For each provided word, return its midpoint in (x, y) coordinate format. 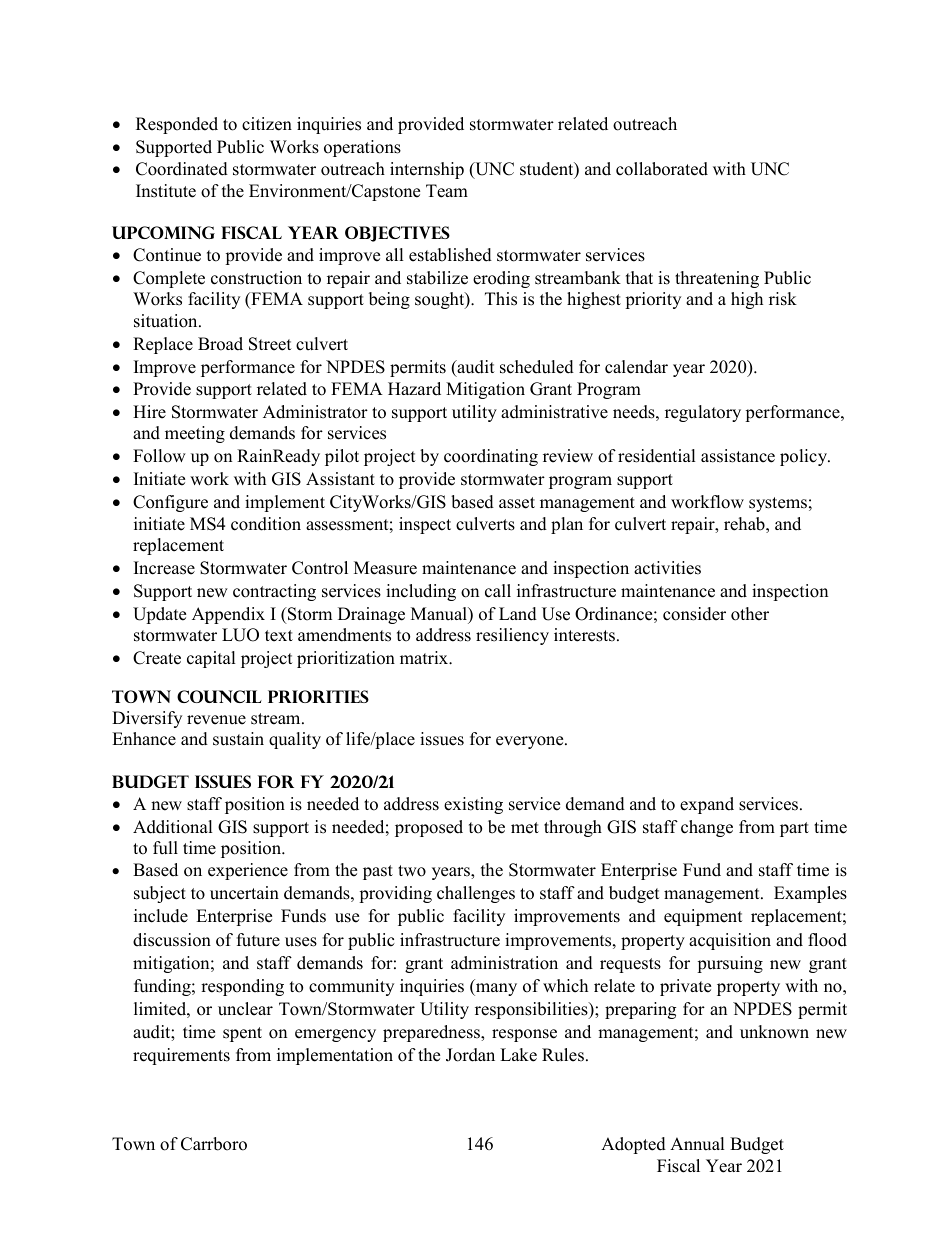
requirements (181, 1056)
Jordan (470, 1055)
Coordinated (182, 169)
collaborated (662, 169)
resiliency (512, 636)
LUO (240, 635)
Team (447, 191)
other (750, 614)
